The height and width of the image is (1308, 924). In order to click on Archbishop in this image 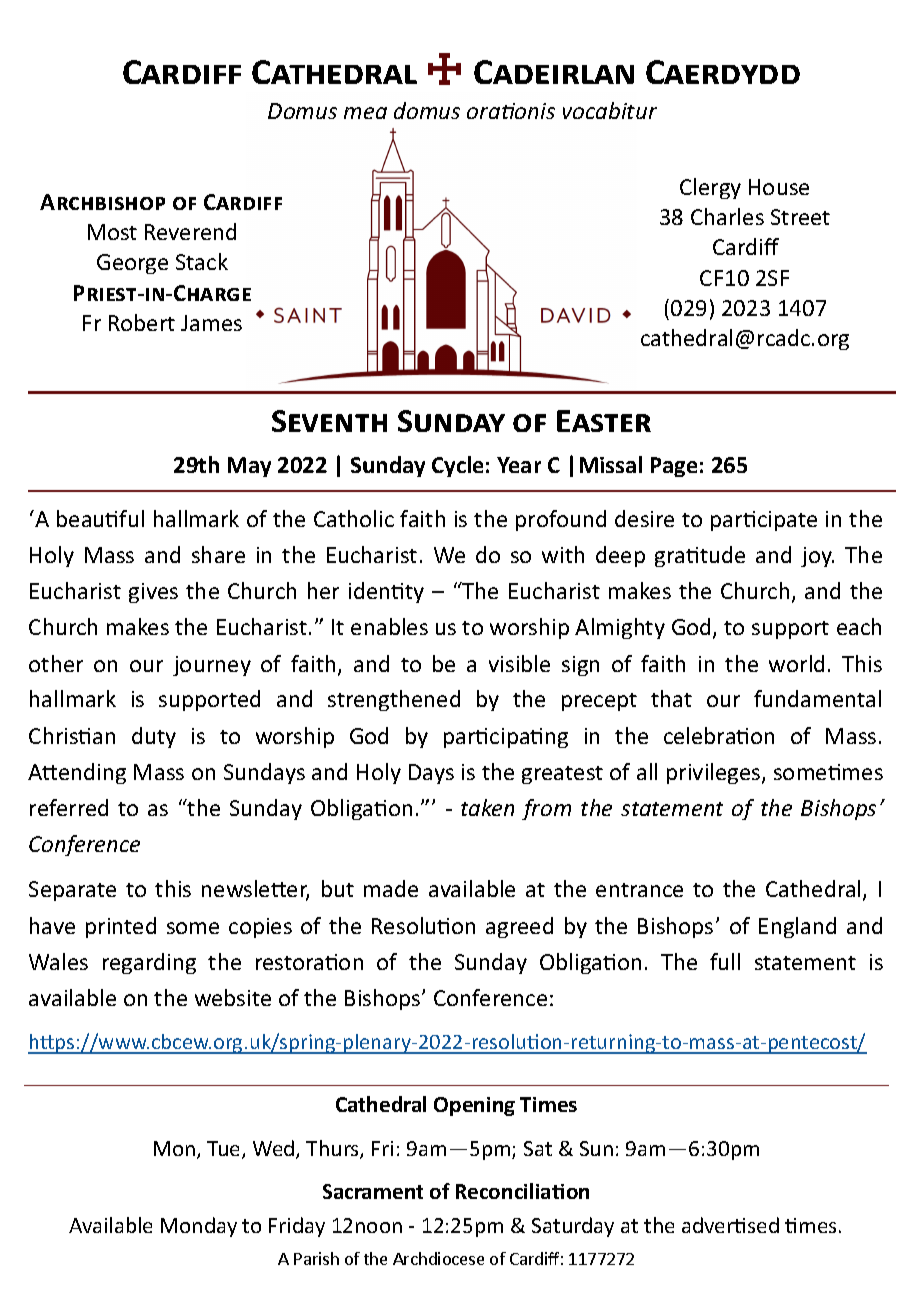, I will do `click(102, 202)`.
